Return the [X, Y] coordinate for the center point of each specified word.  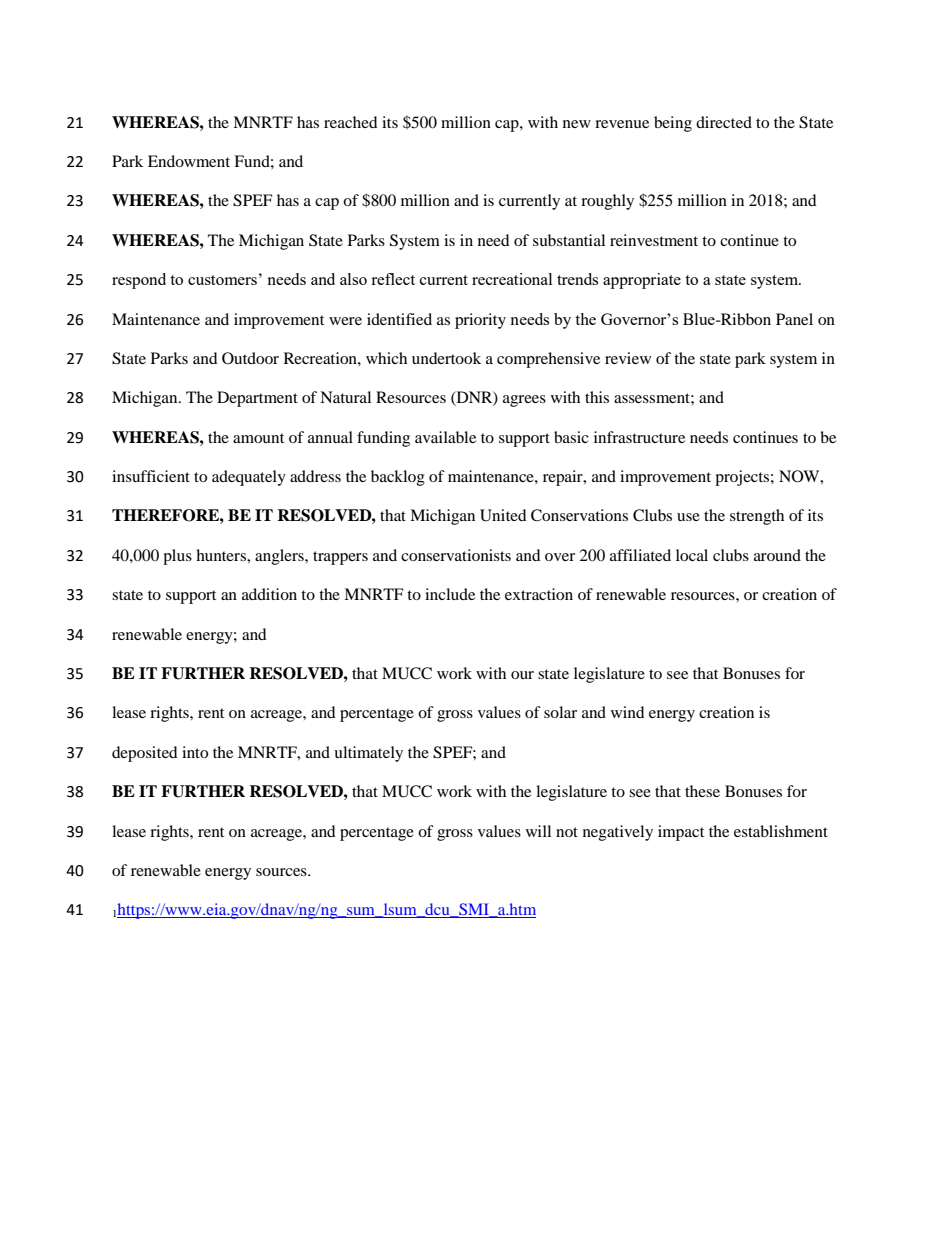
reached [351, 122]
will [538, 831]
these [702, 791]
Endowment [189, 161]
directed [724, 122]
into [195, 752]
